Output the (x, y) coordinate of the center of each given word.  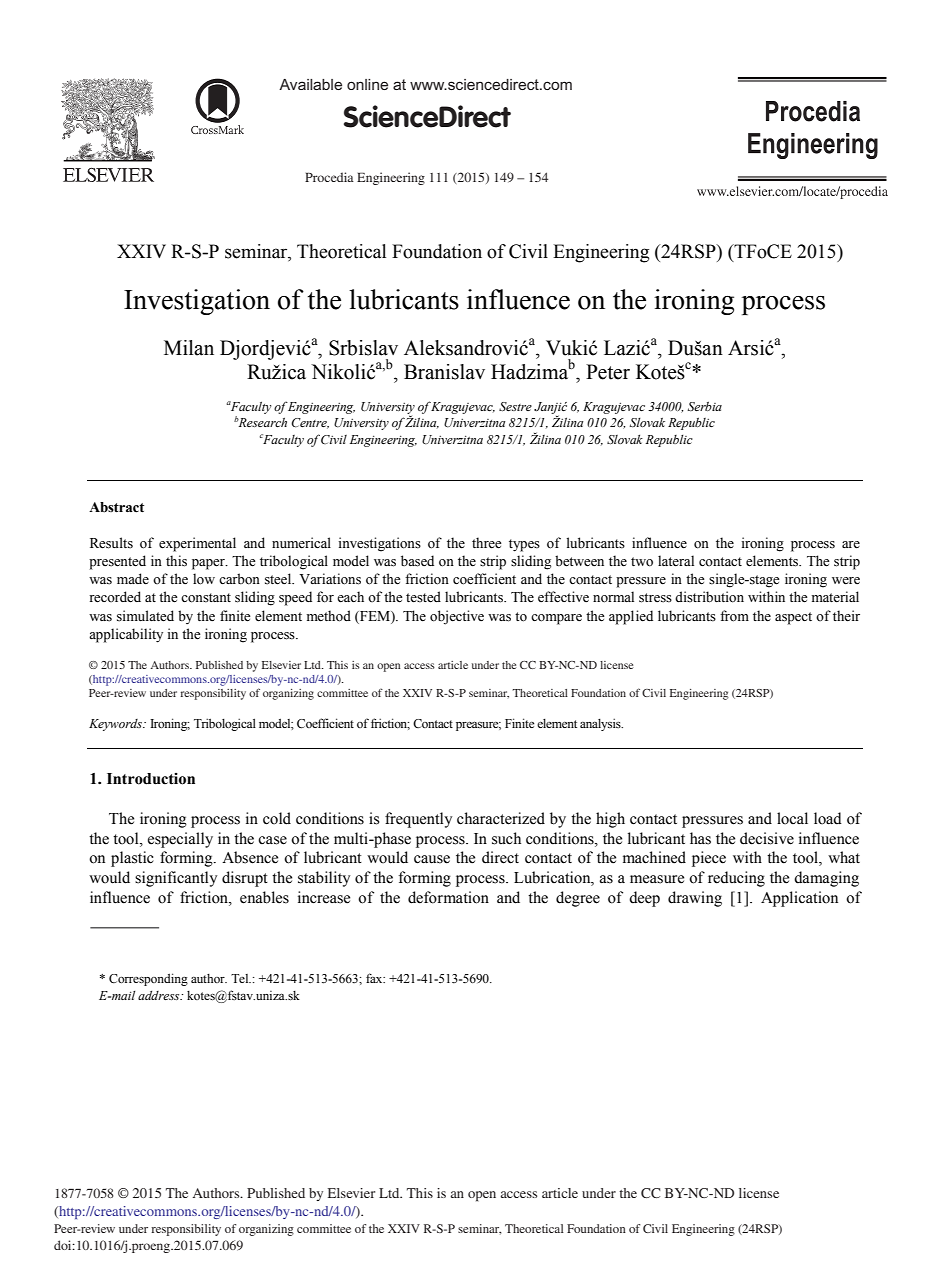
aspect (793, 618)
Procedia (329, 177)
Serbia (705, 406)
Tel (241, 978)
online (367, 84)
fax (375, 978)
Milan (189, 348)
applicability (126, 635)
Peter (608, 372)
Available (310, 84)
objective (457, 617)
